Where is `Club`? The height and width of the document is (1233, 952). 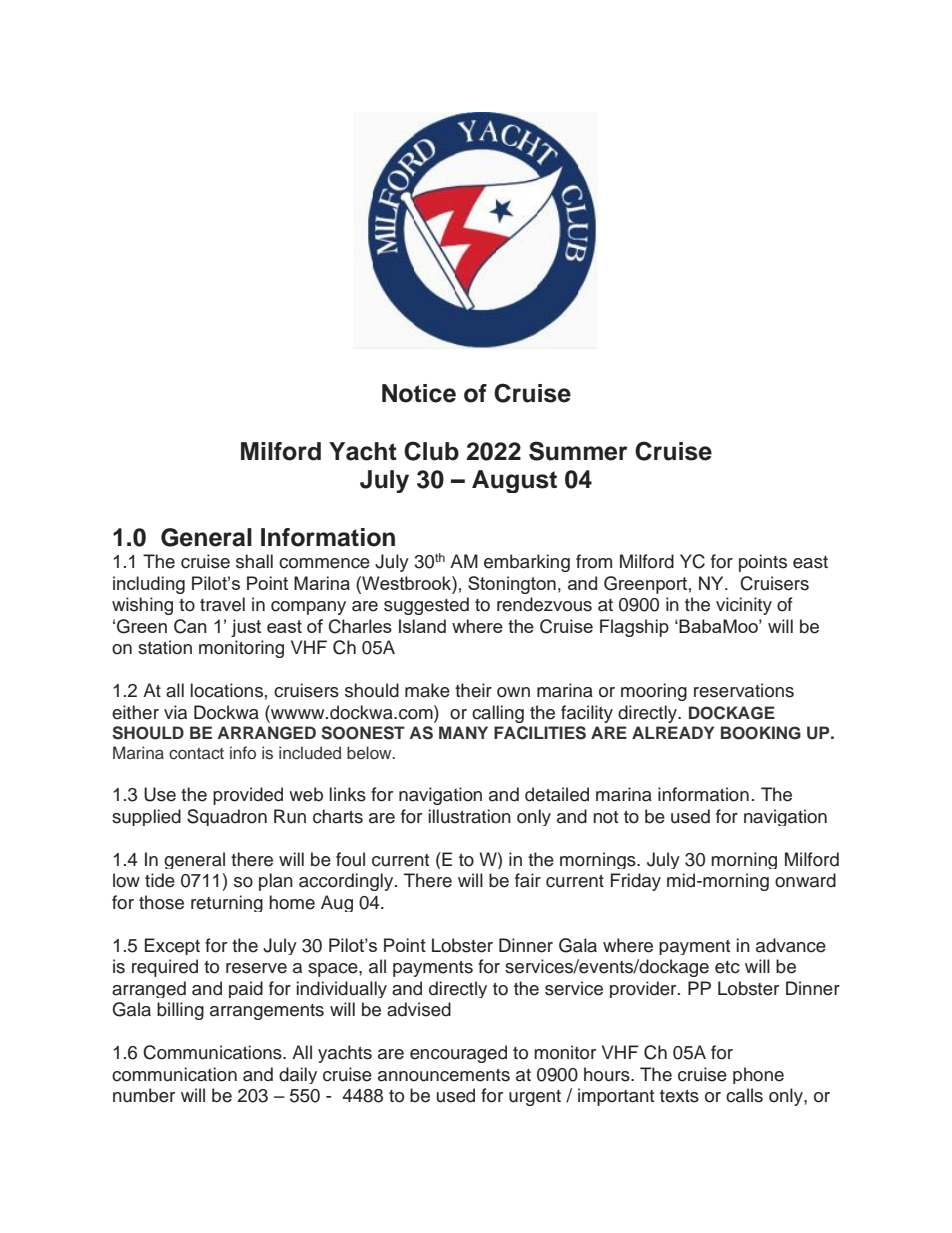 Club is located at coordinates (431, 451).
